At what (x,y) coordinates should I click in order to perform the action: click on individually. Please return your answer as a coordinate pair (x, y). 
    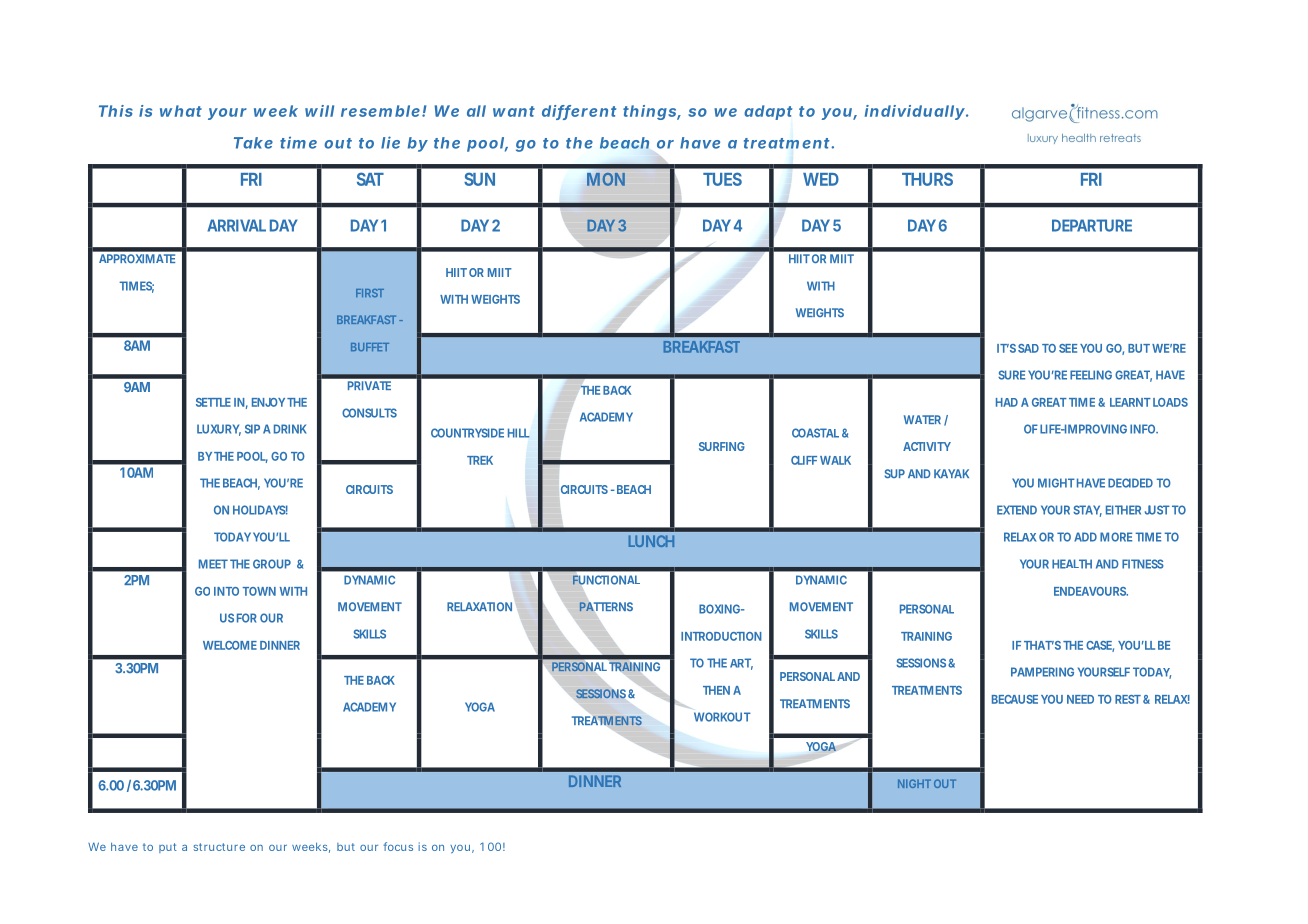
    Looking at the image, I should click on (915, 112).
